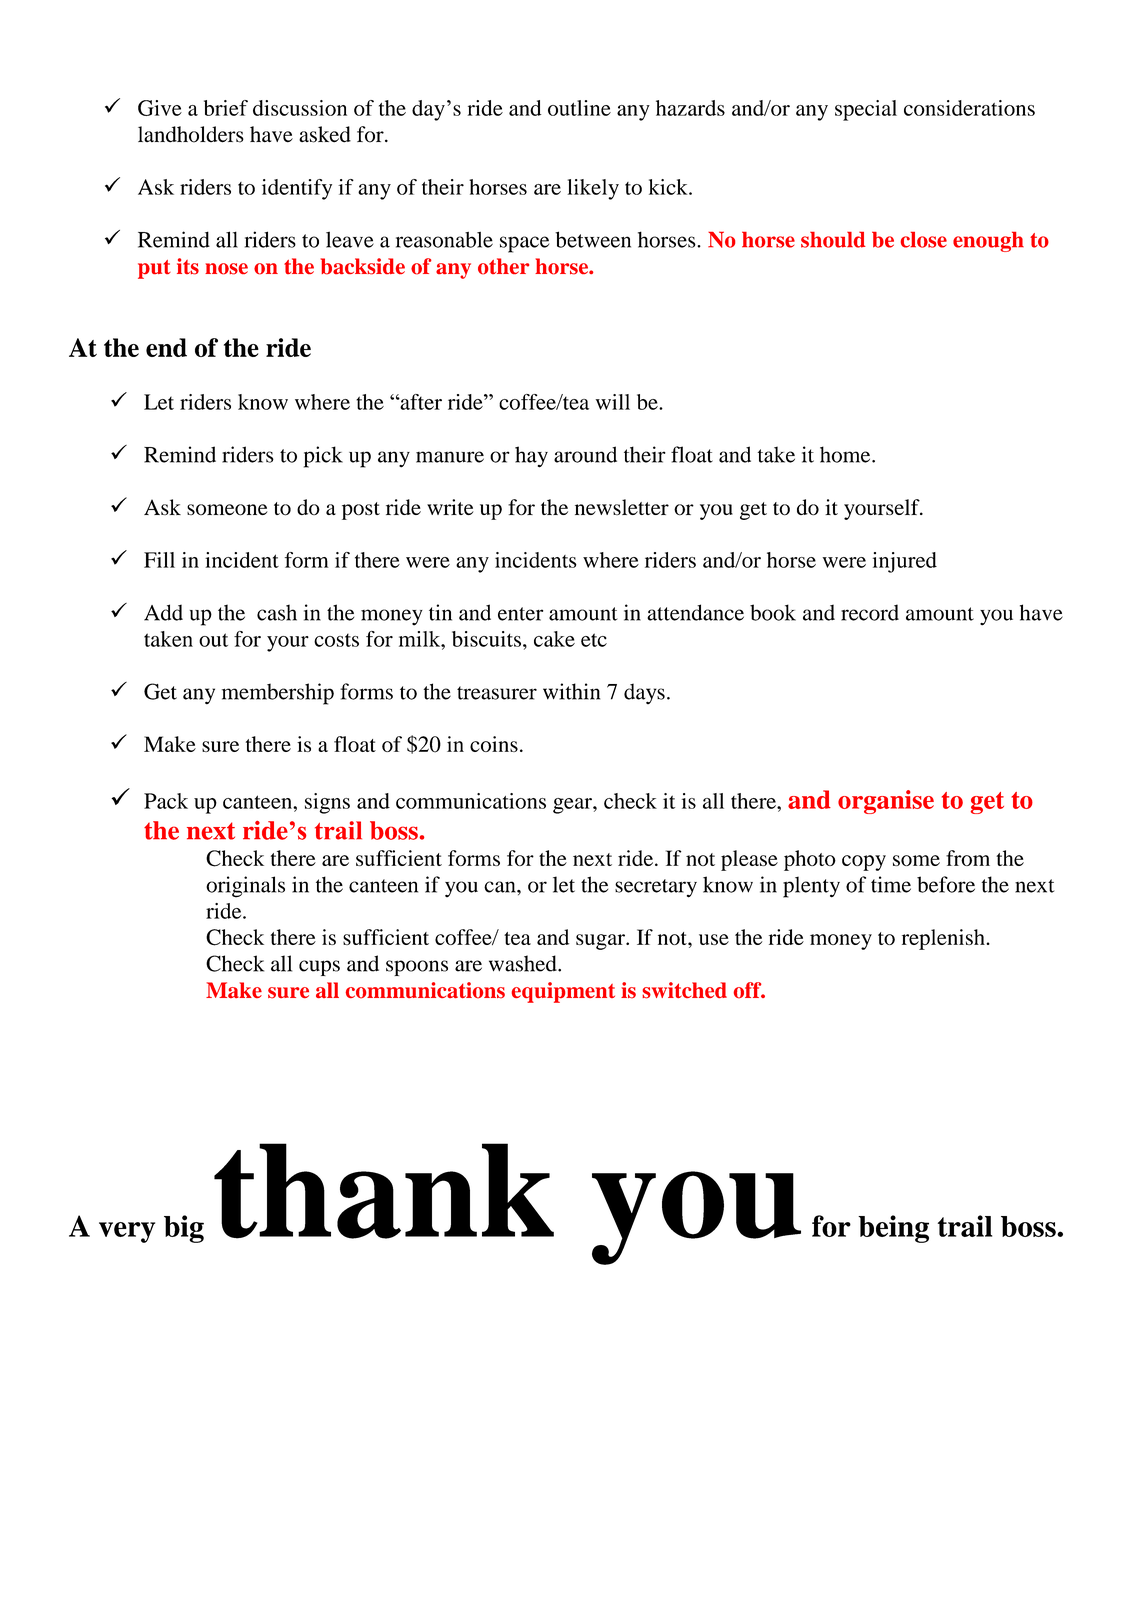 The image size is (1136, 1606). I want to click on gear, so click(573, 806).
